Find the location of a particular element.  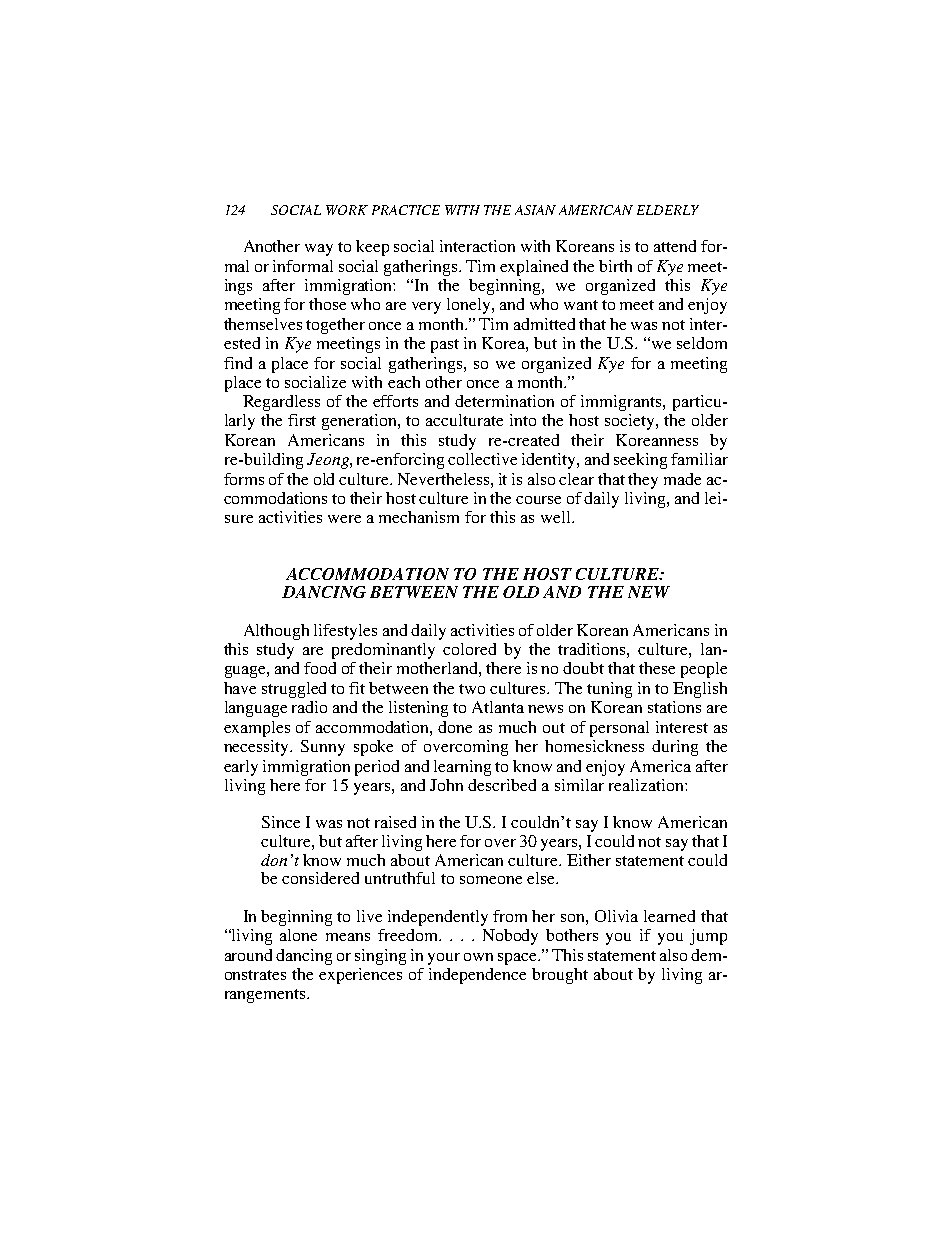

were is located at coordinates (344, 519).
